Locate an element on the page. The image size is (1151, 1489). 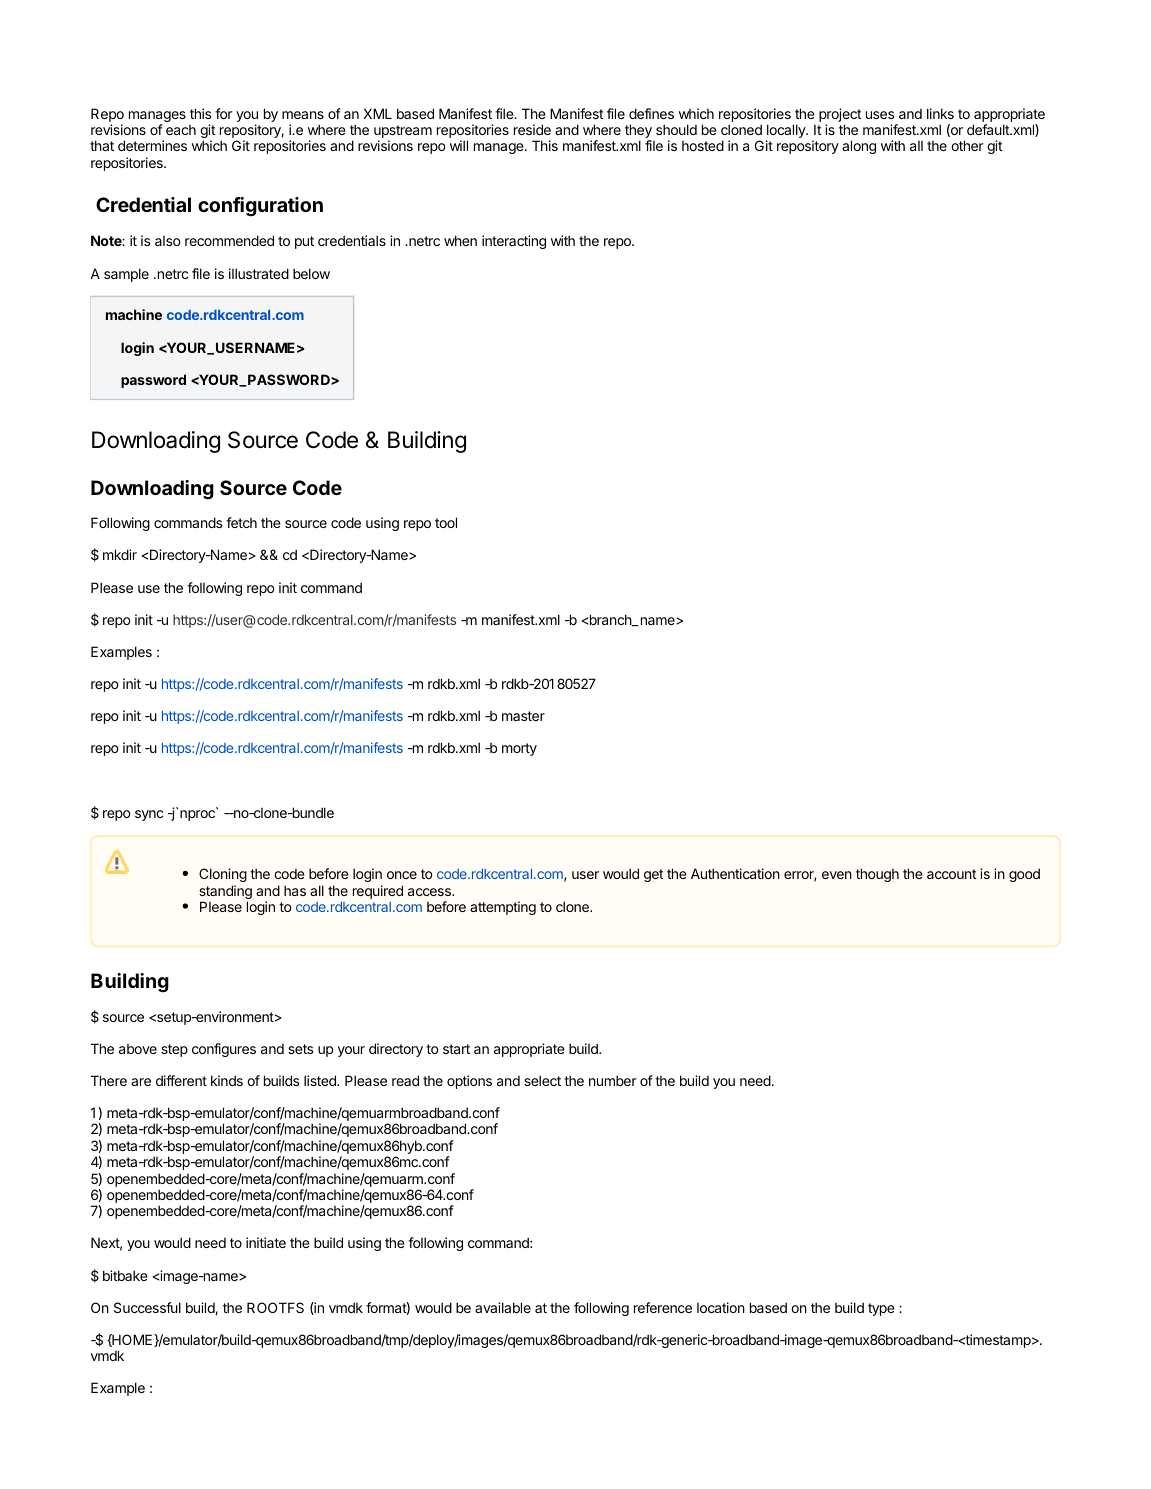
attempting is located at coordinates (503, 908).
